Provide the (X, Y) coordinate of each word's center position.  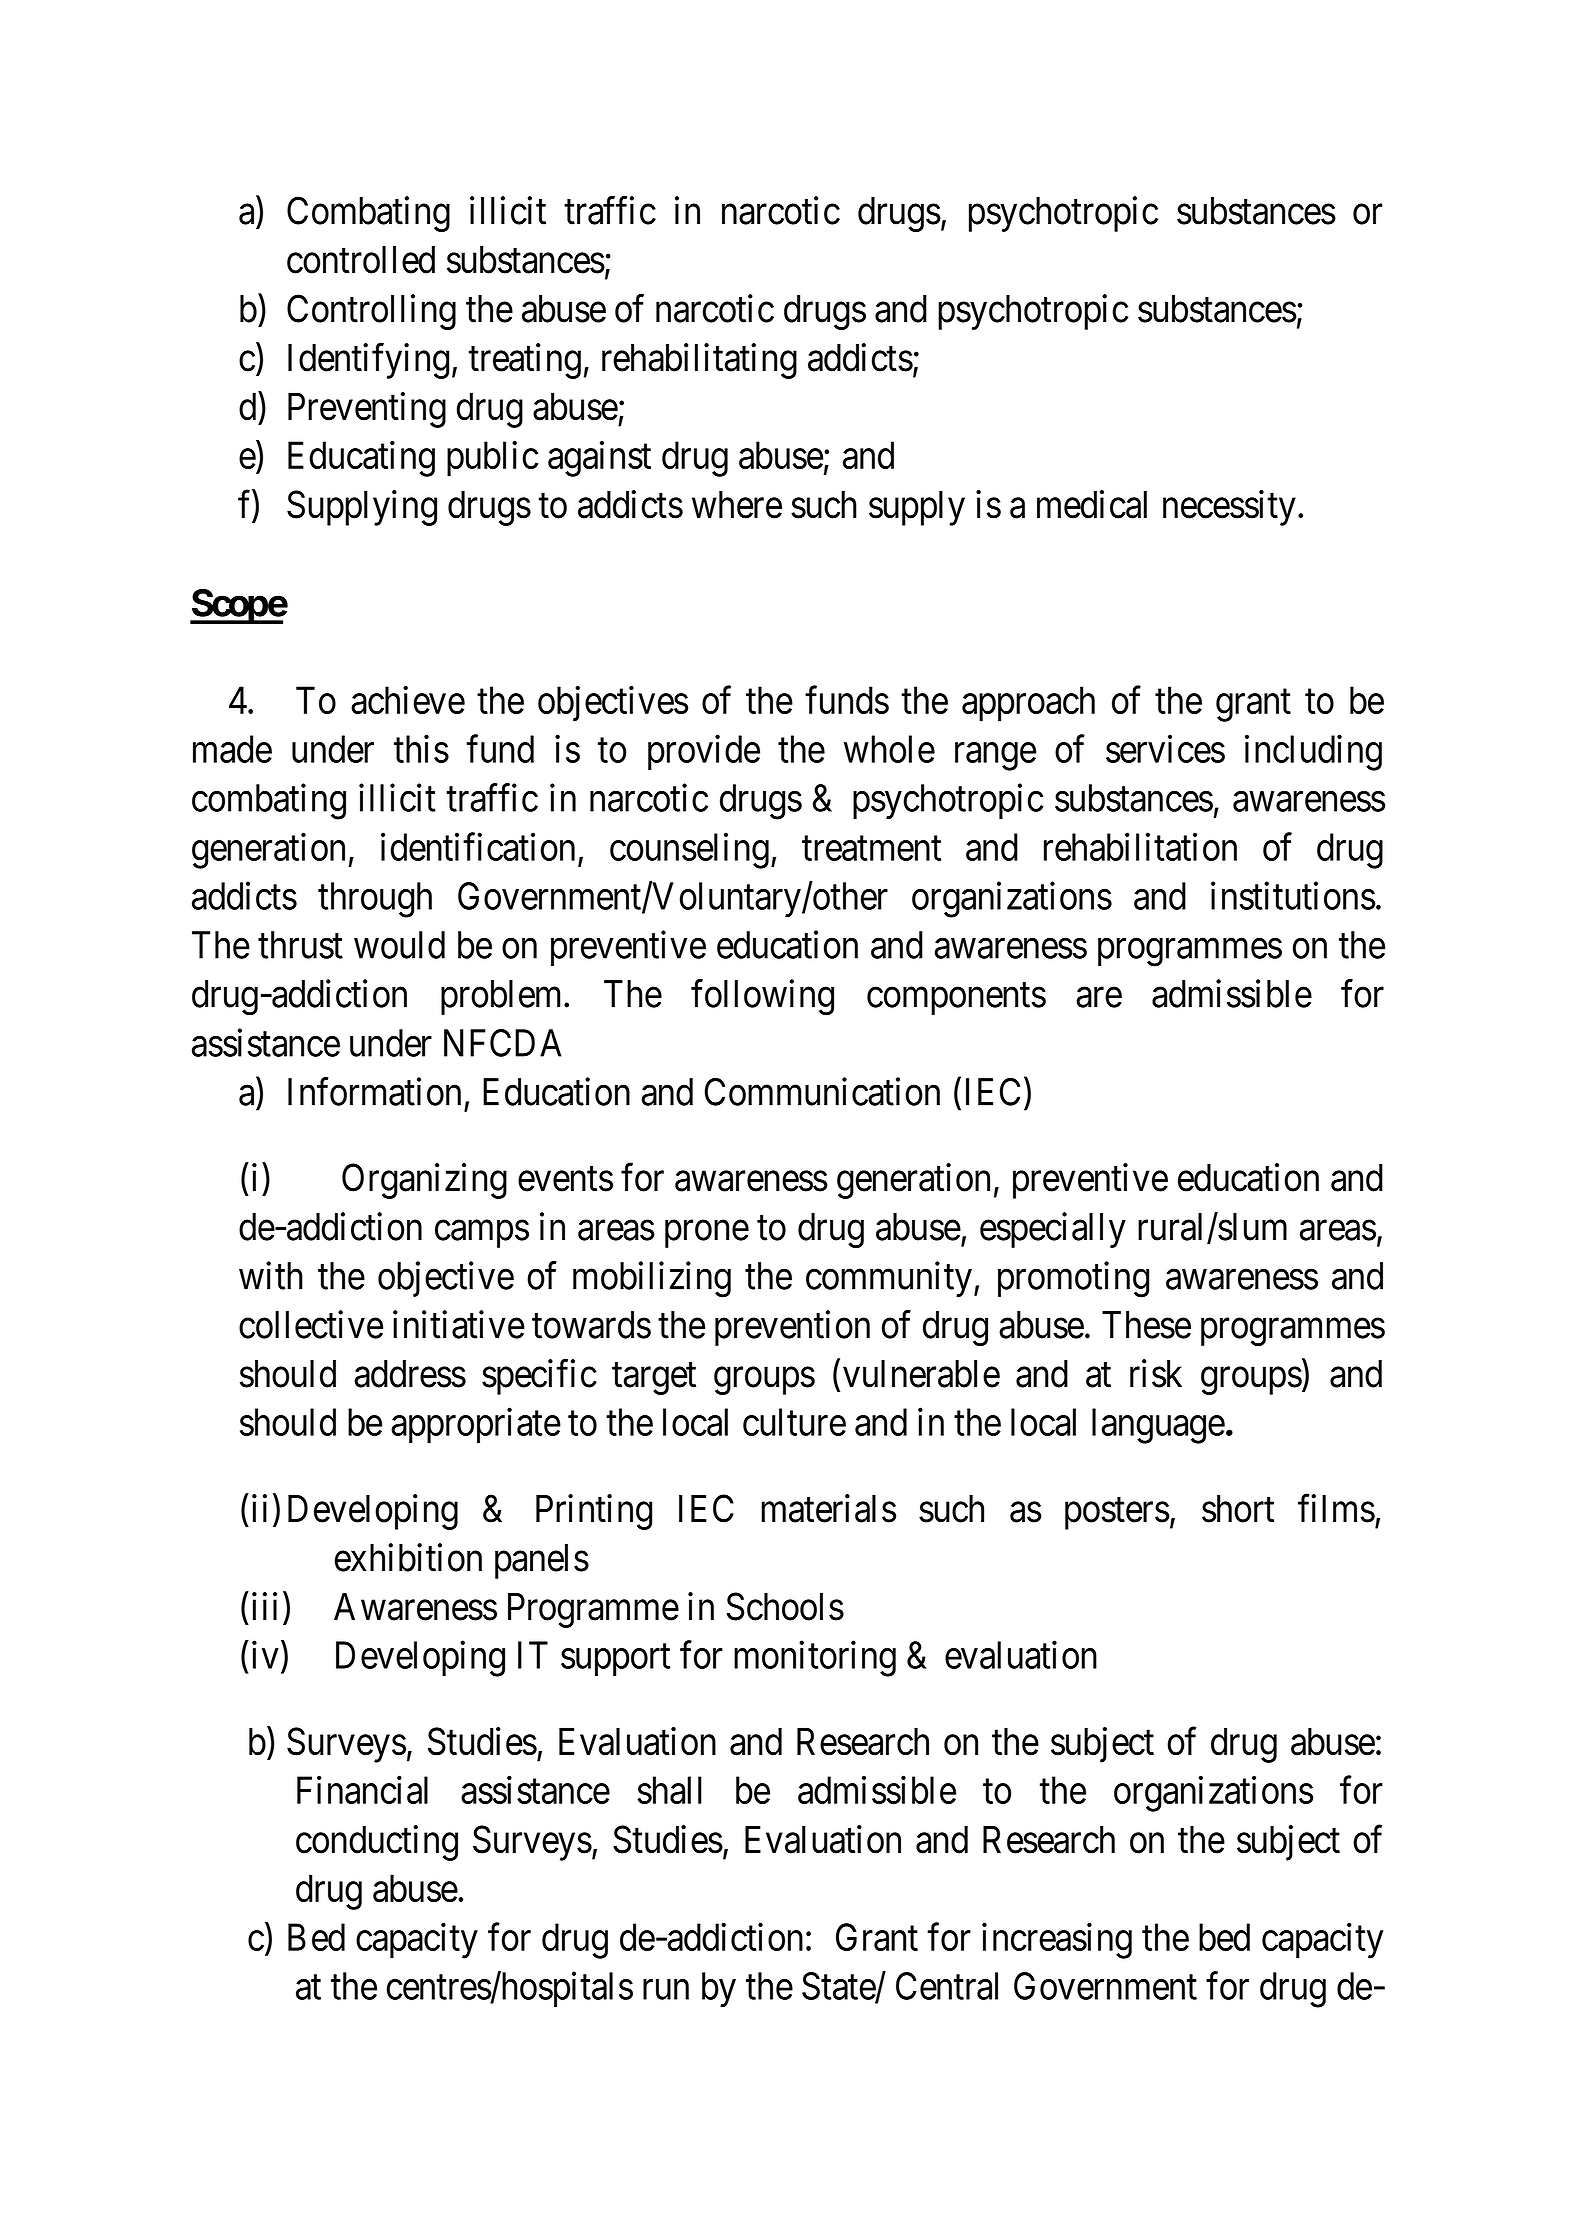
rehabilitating (699, 361)
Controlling (371, 312)
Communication (822, 1091)
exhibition (408, 1557)
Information (374, 1091)
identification (478, 847)
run (666, 1990)
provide (704, 752)
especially (1053, 1230)
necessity (1229, 508)
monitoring (815, 1659)
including (1313, 753)
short (1238, 1509)
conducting (377, 1843)
